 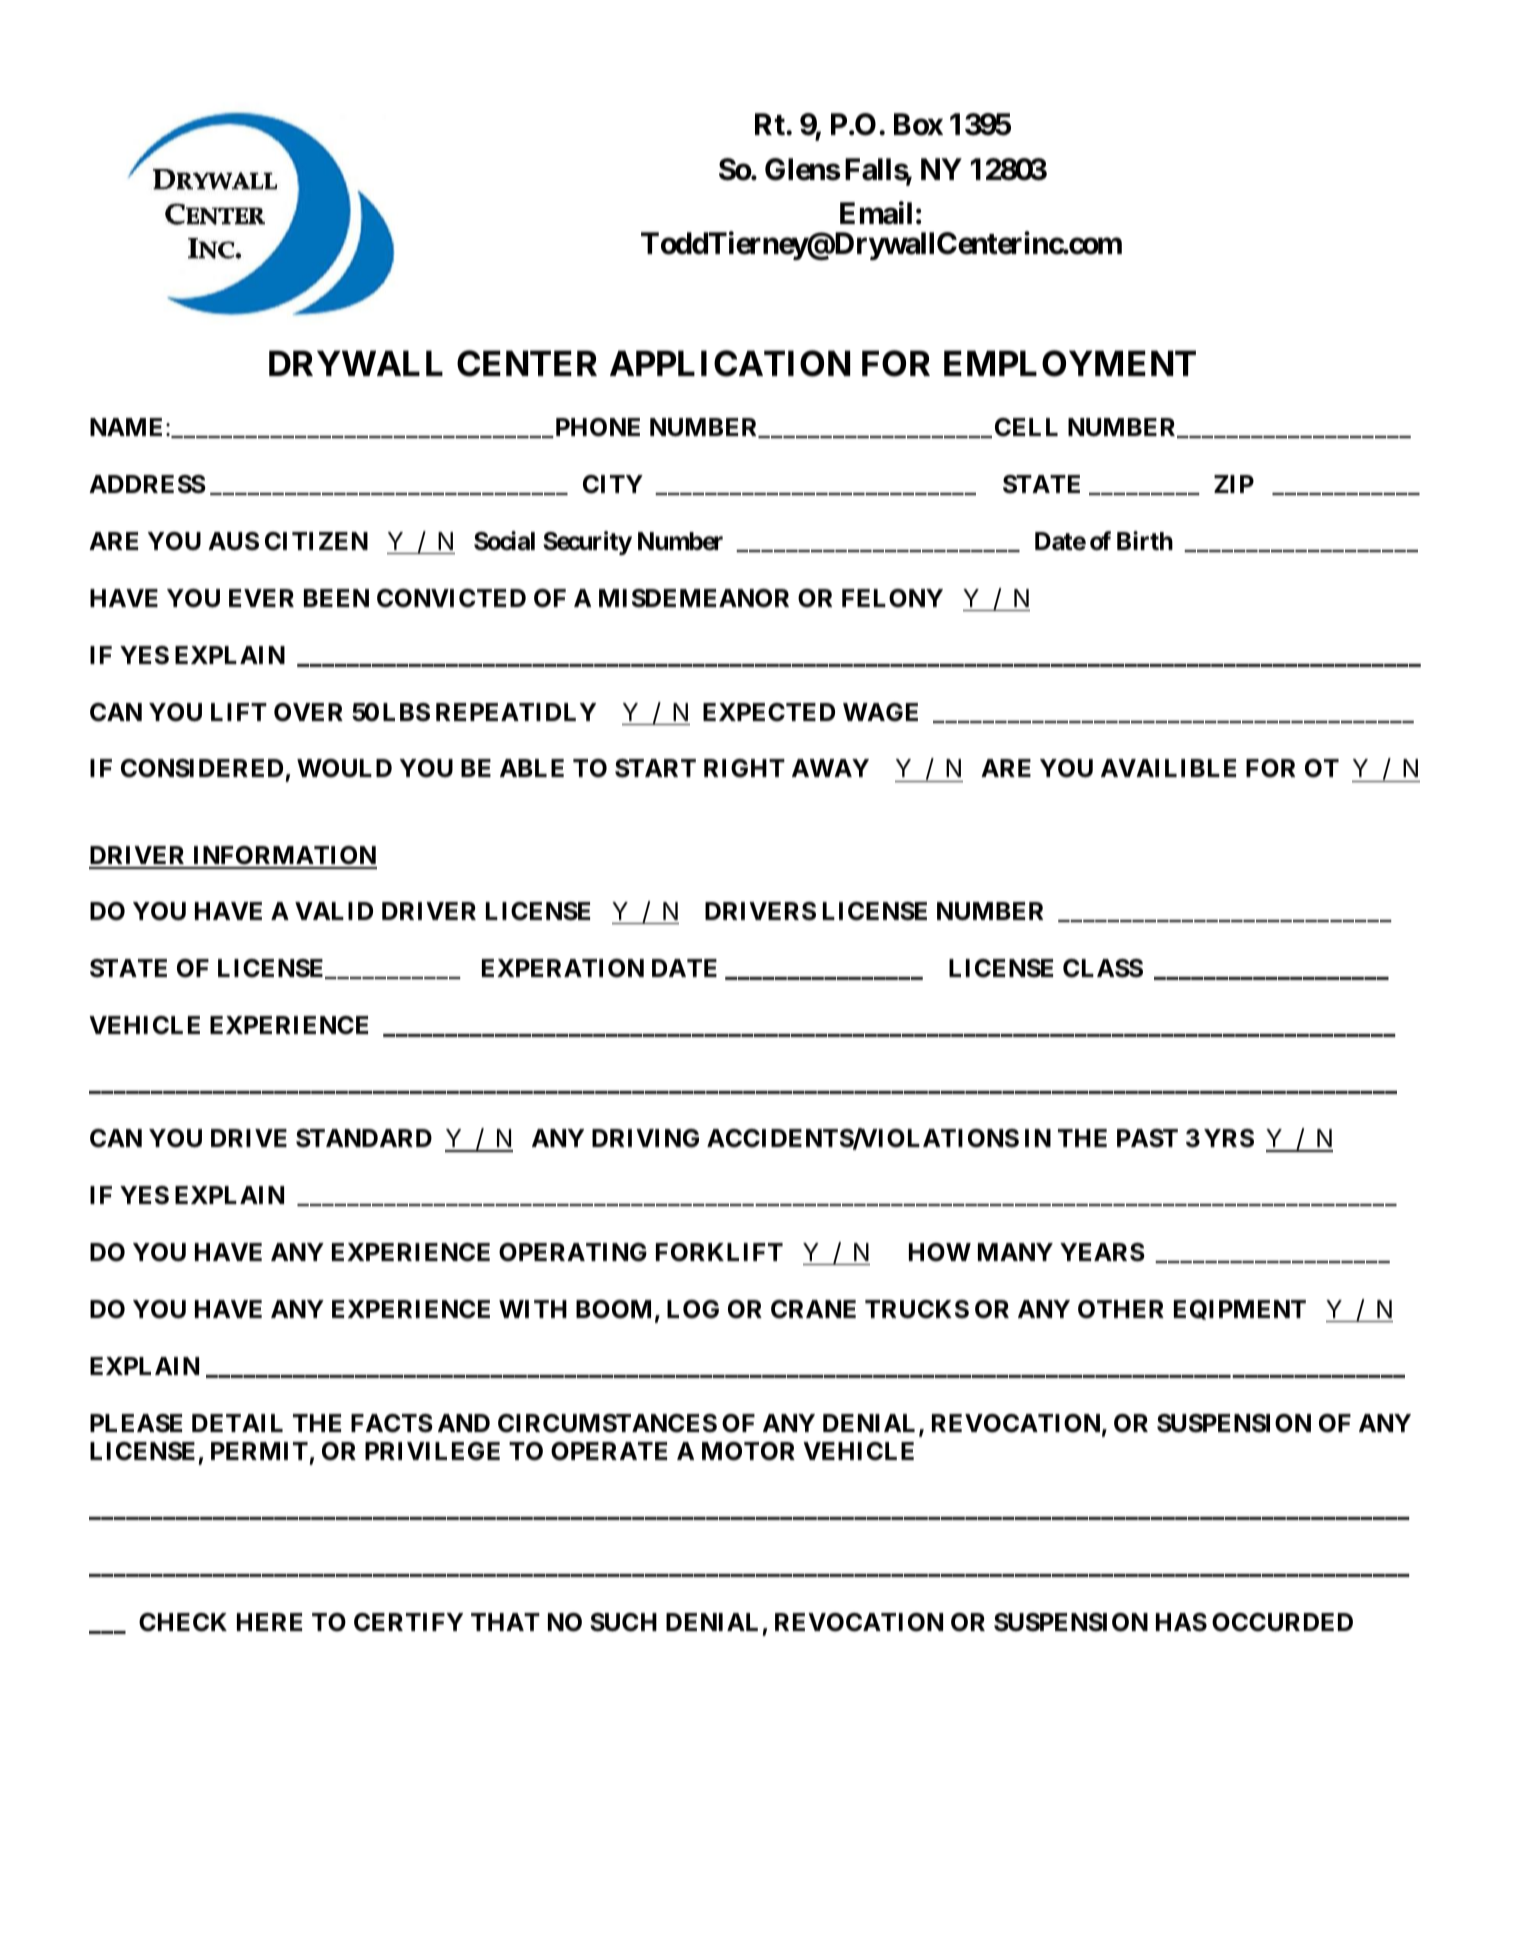 I want to click on YEARS, so click(x=1102, y=1252).
